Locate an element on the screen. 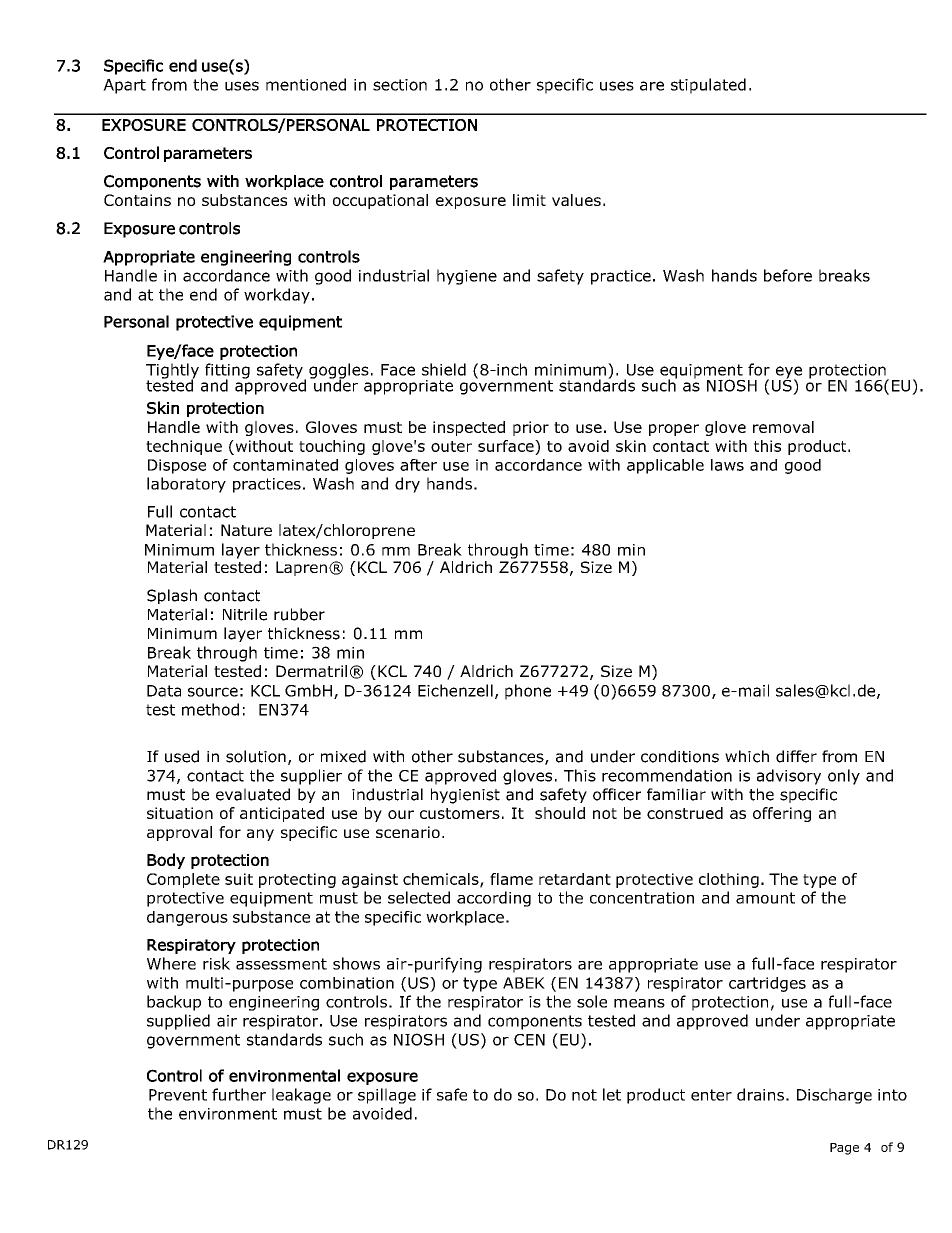 This screenshot has width=952, height=1233. stipulated is located at coordinates (708, 86).
